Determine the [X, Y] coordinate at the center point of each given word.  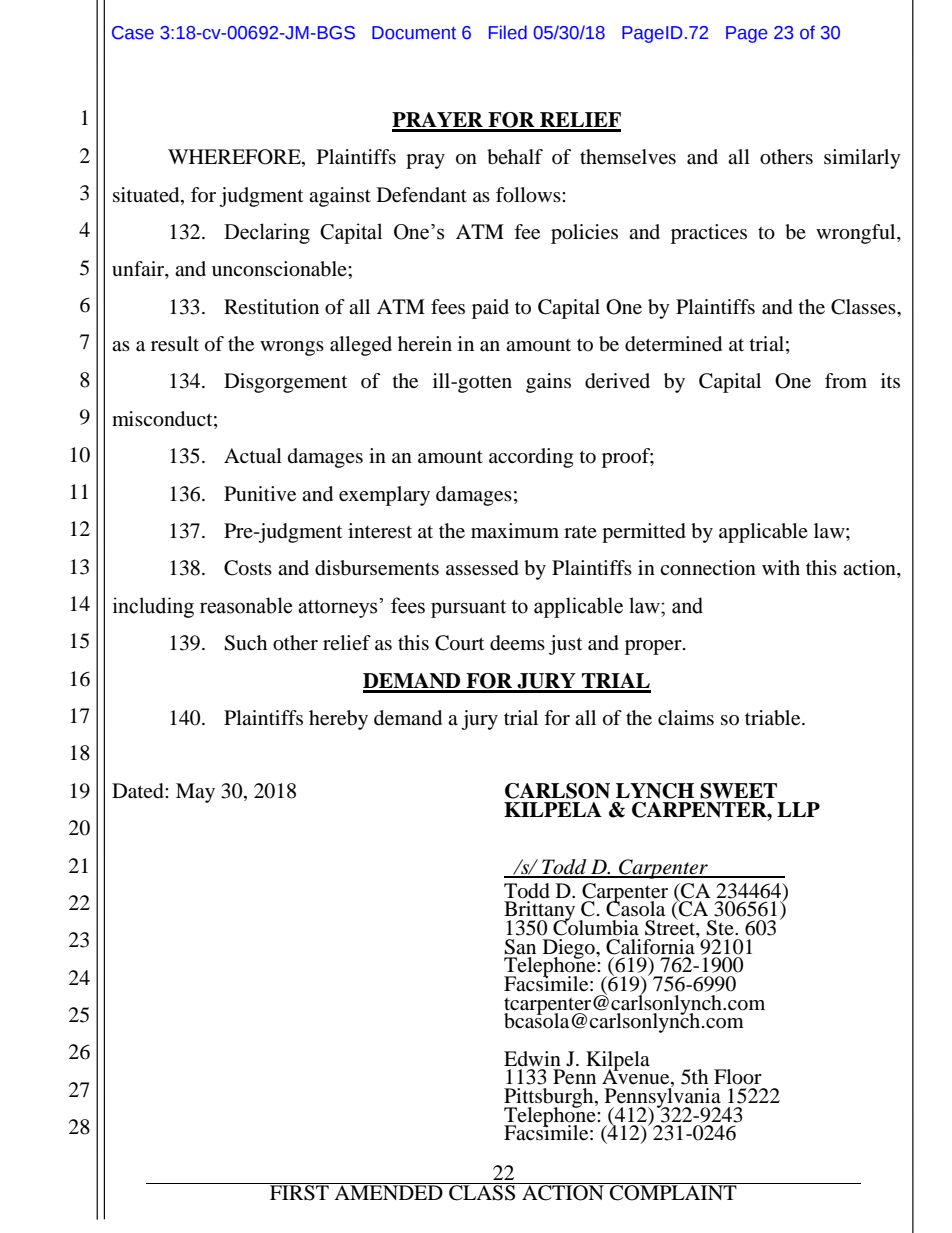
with [781, 567]
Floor [738, 1077]
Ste [721, 928]
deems [517, 643]
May [195, 793]
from [846, 381]
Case [133, 33]
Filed [508, 32]
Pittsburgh [550, 1099]
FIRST [299, 1192]
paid [490, 309]
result [175, 344]
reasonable [246, 605]
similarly [862, 159]
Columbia [596, 927]
